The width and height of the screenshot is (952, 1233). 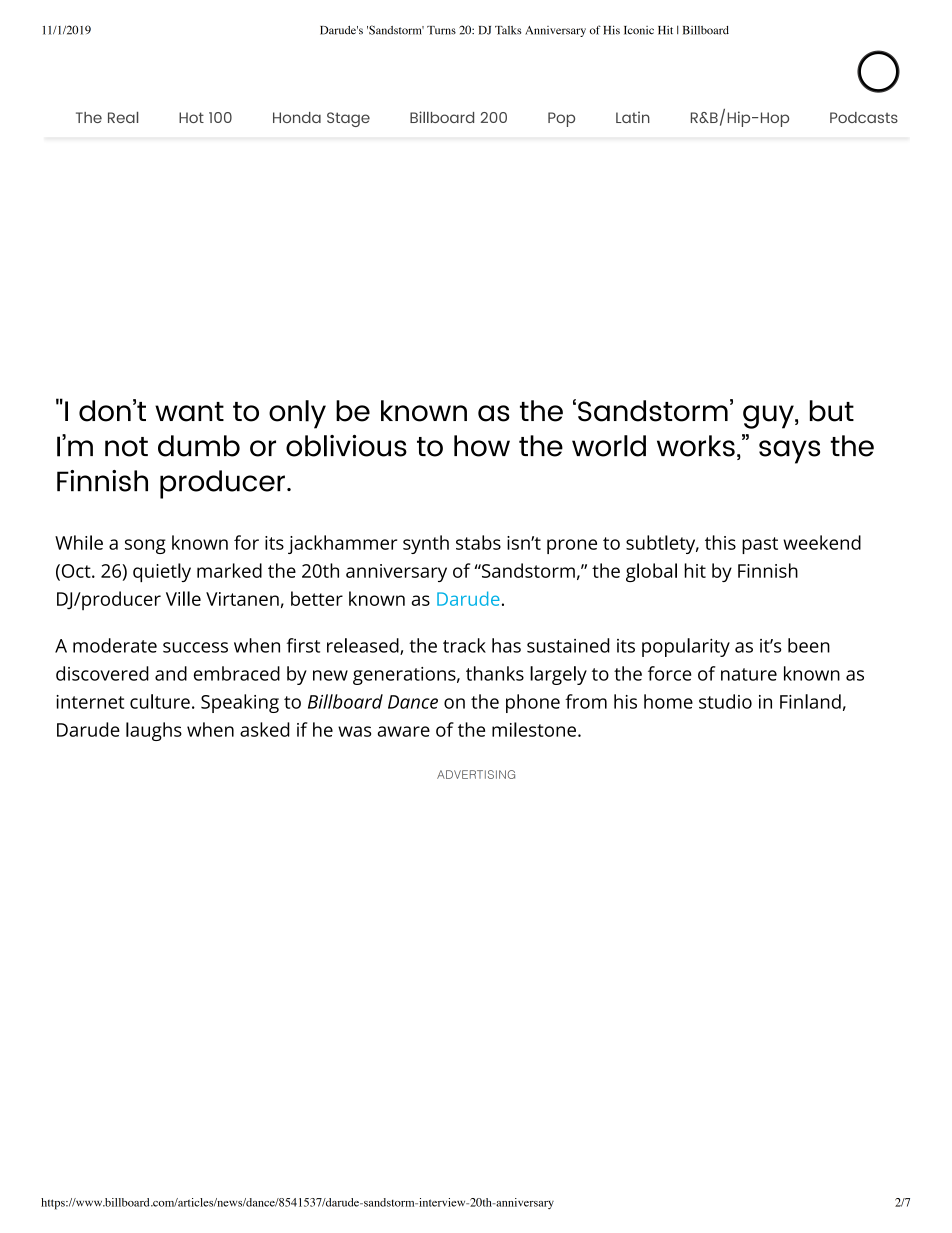 What do you see at coordinates (769, 417) in the screenshot?
I see `guy` at bounding box center [769, 417].
